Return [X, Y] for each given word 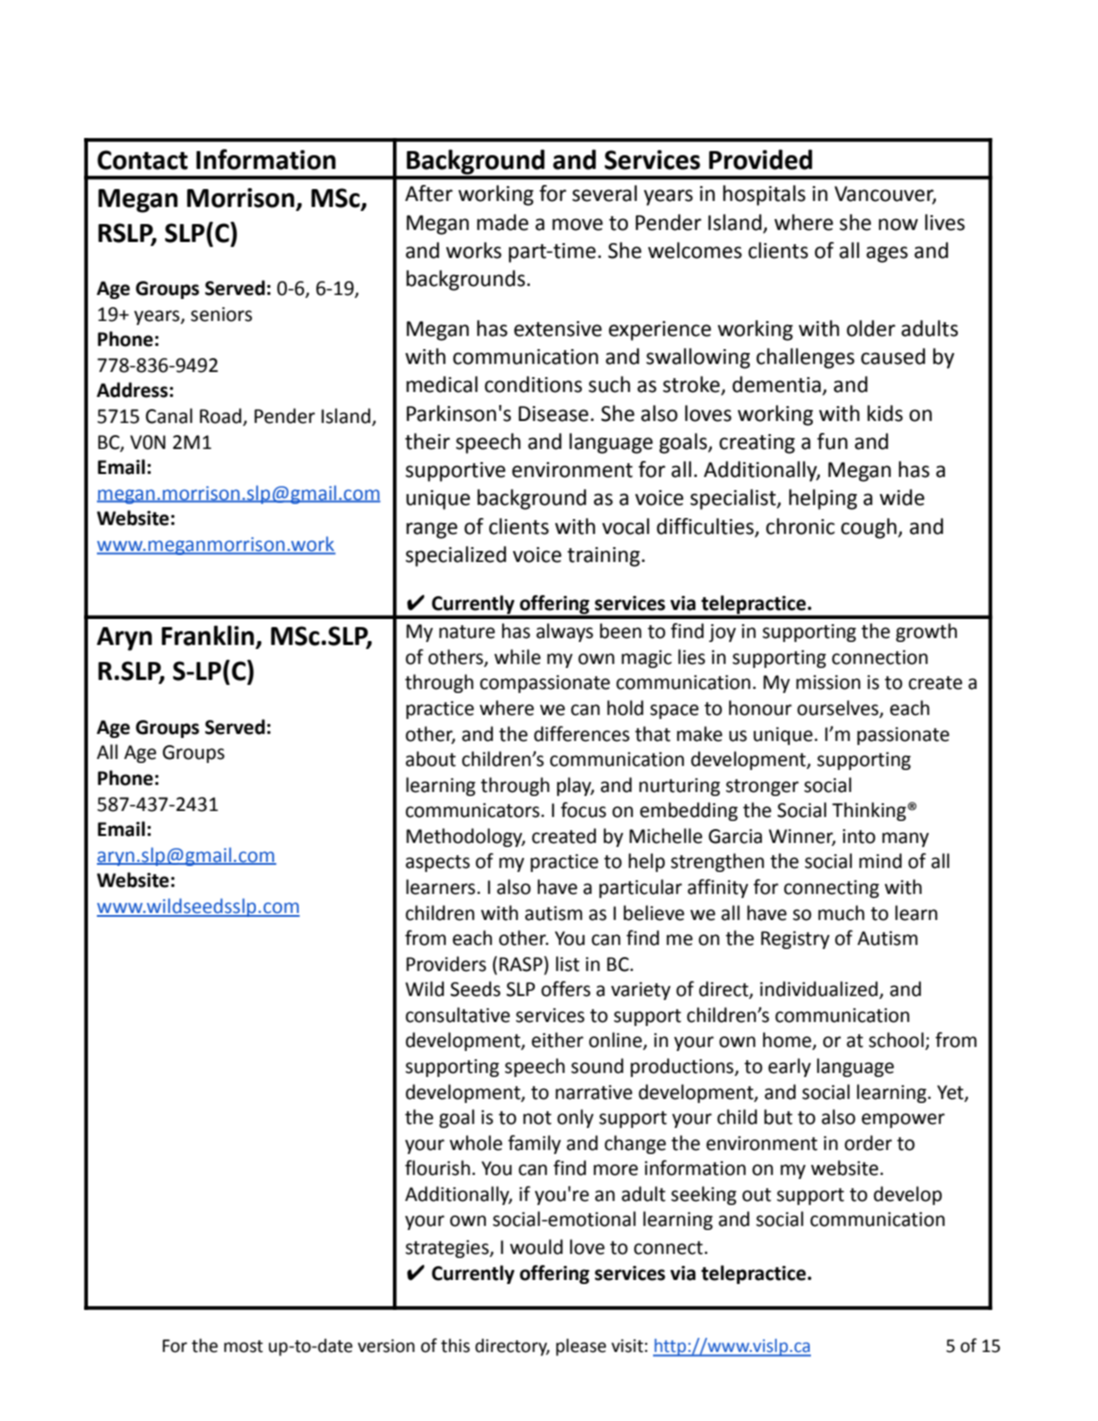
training [603, 557]
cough [870, 528]
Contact [142, 160]
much [841, 913]
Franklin [208, 635]
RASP [522, 964]
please [581, 1347]
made [503, 222]
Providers [446, 964]
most [243, 1346]
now [898, 224]
